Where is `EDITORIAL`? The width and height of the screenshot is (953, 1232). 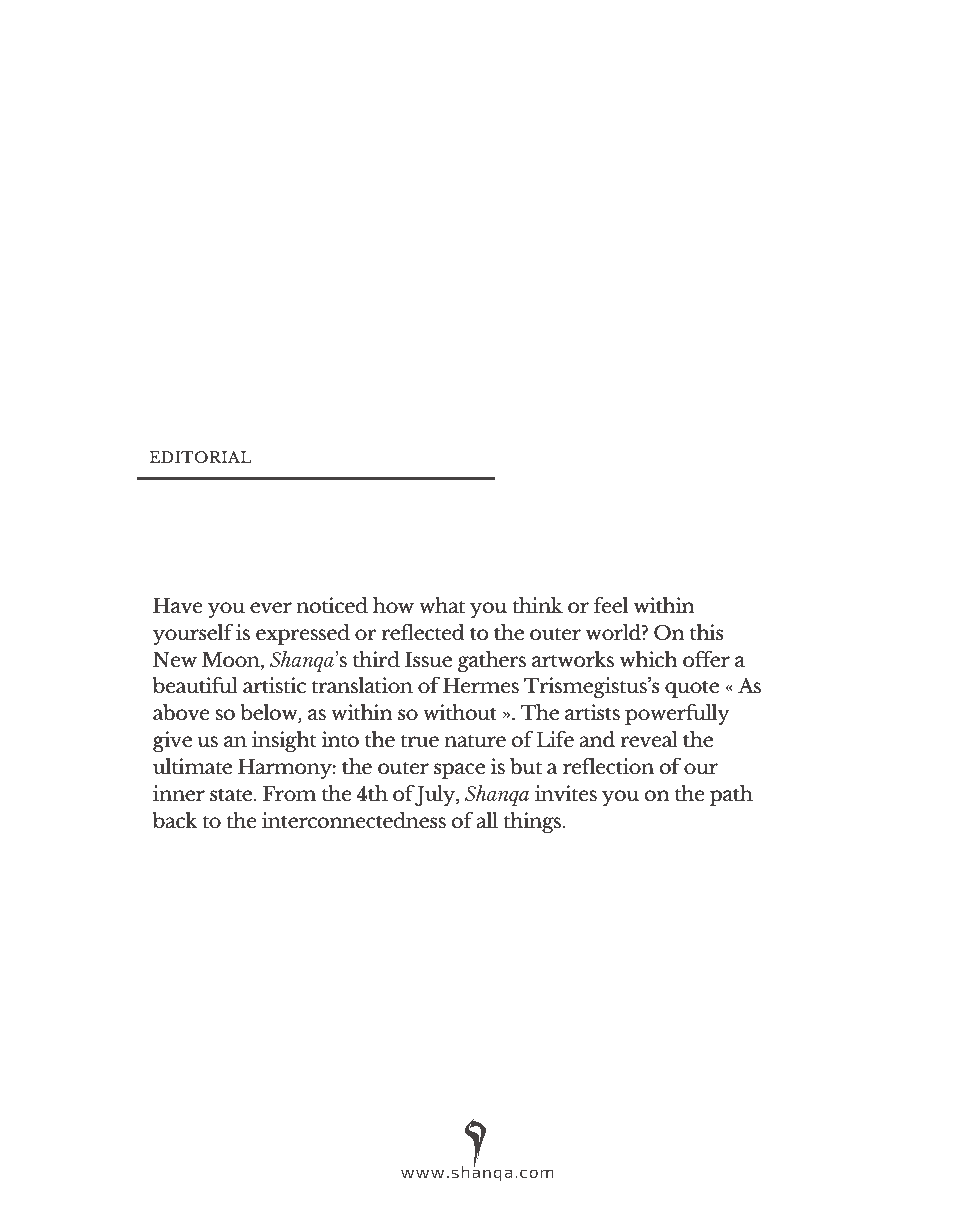
EDITORIAL is located at coordinates (200, 457).
